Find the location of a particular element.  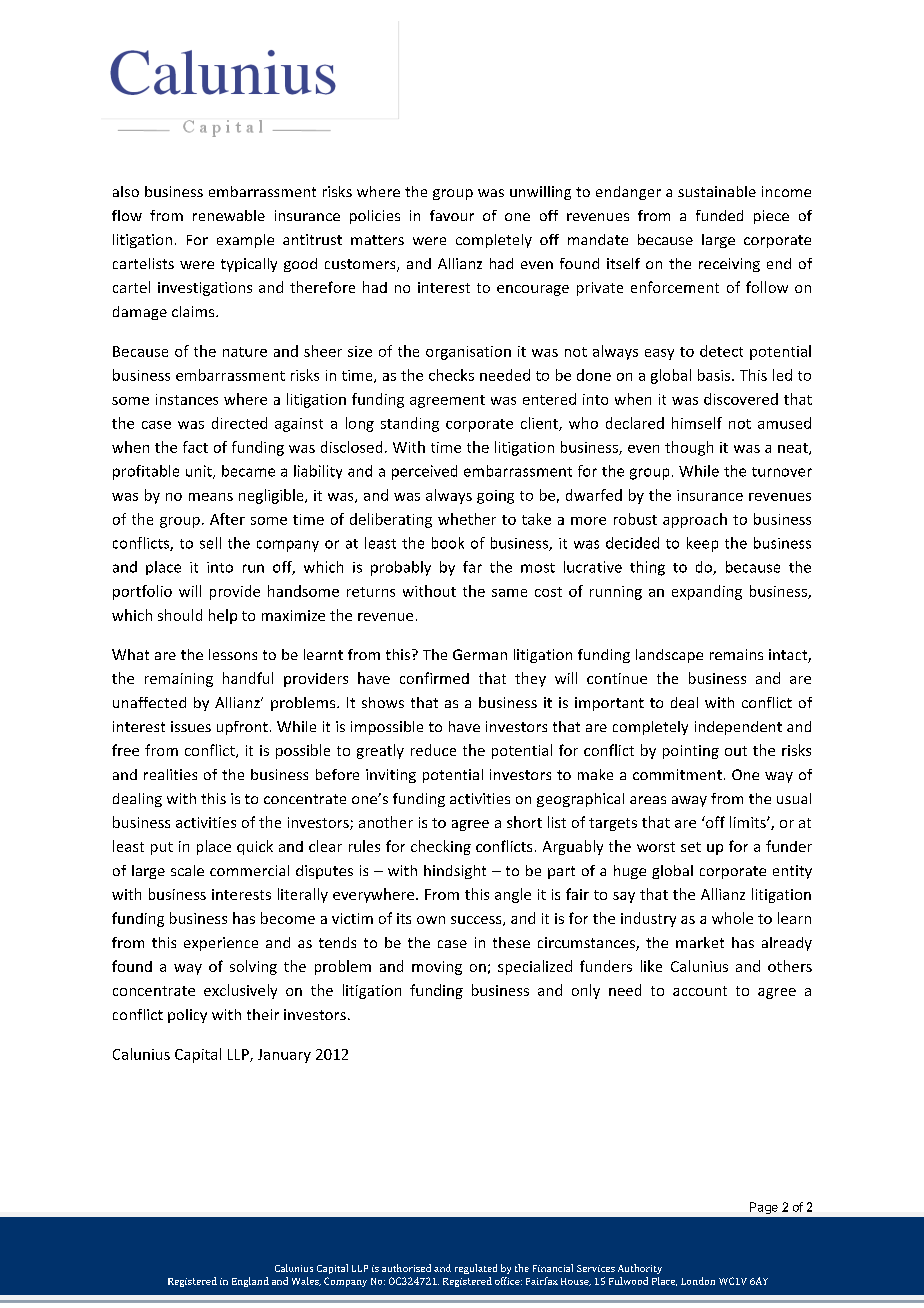

favour is located at coordinates (452, 215).
